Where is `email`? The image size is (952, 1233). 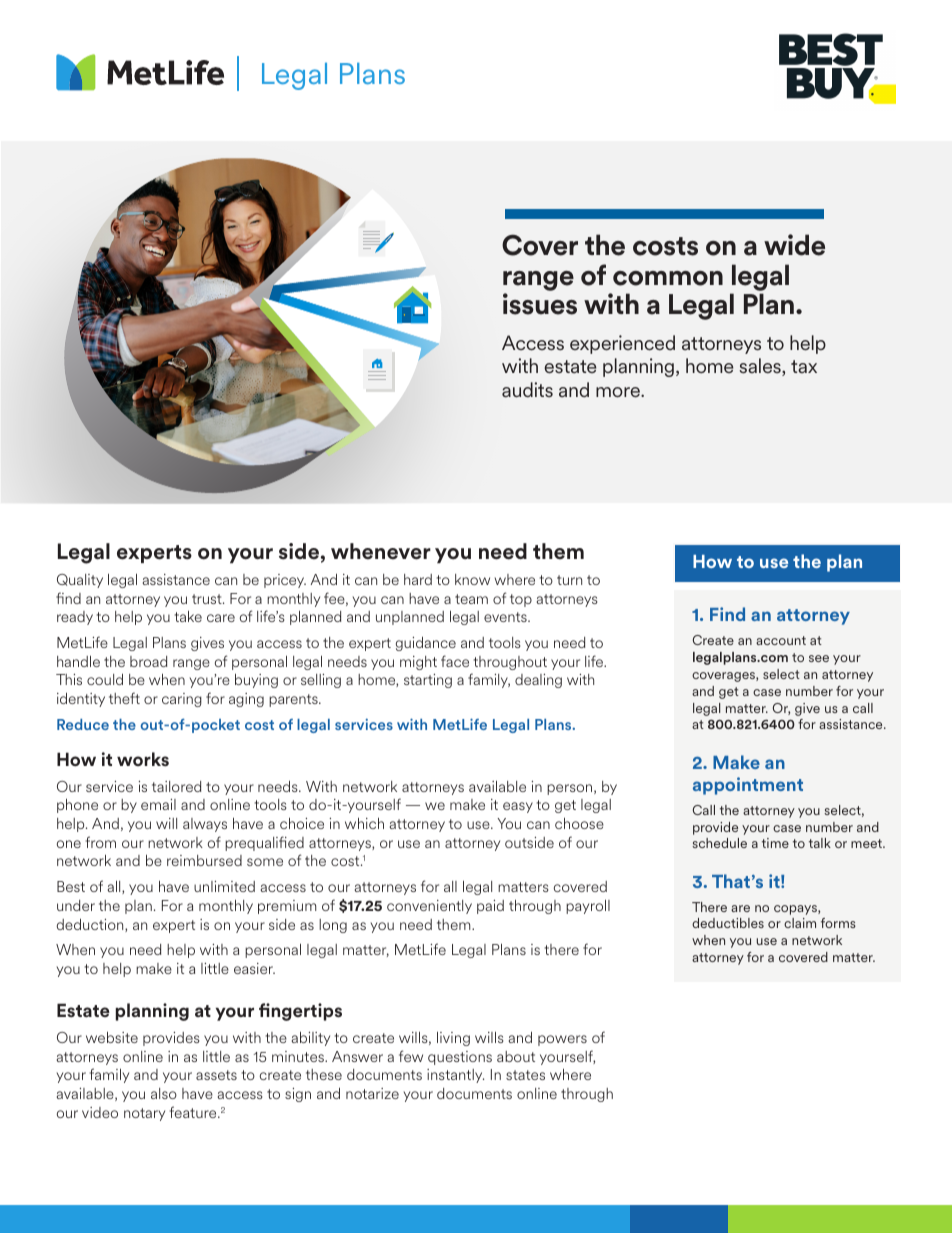
email is located at coordinates (158, 804).
